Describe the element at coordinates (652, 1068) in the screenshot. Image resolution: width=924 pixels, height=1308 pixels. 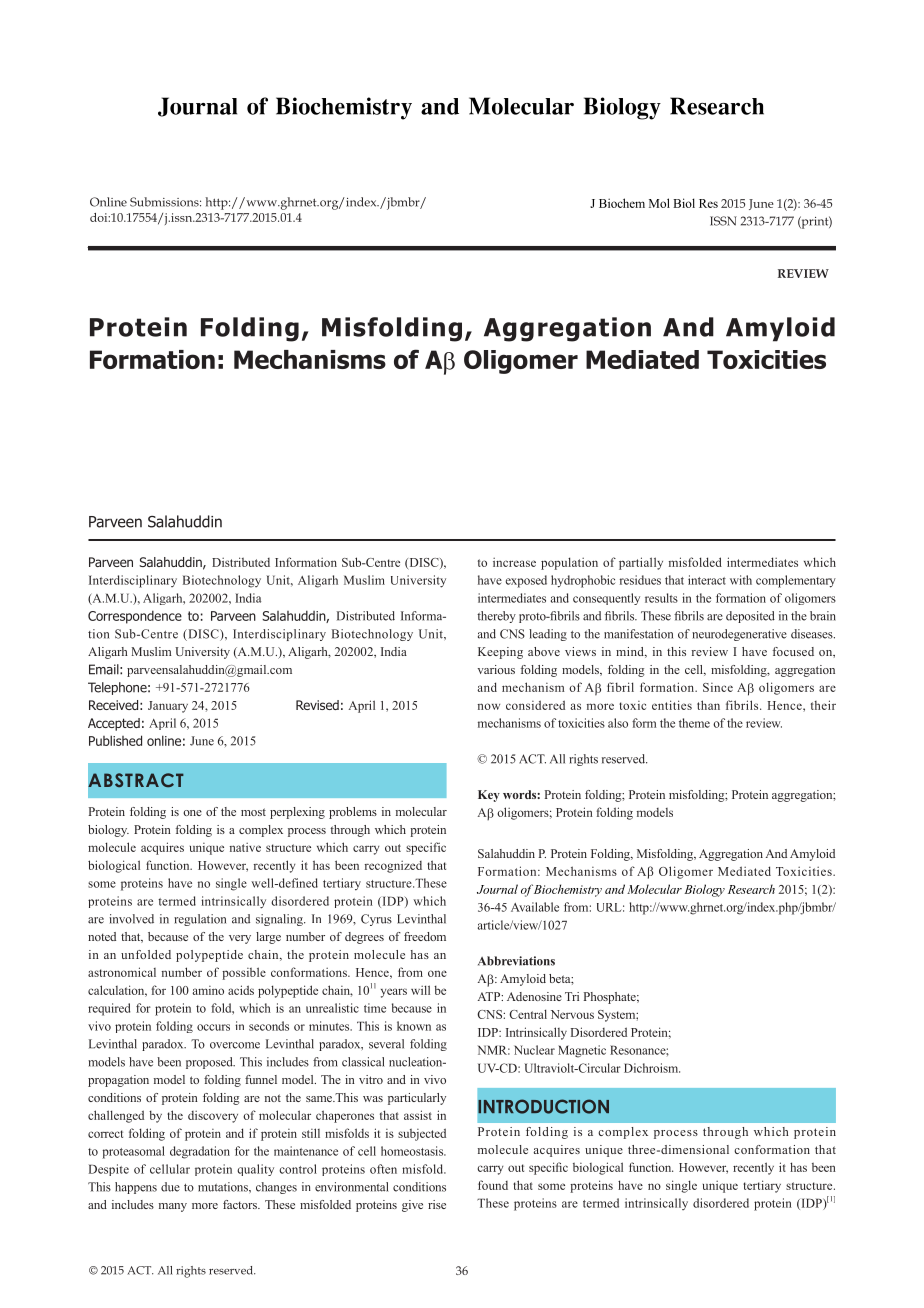
I see `Dichroism` at that location.
